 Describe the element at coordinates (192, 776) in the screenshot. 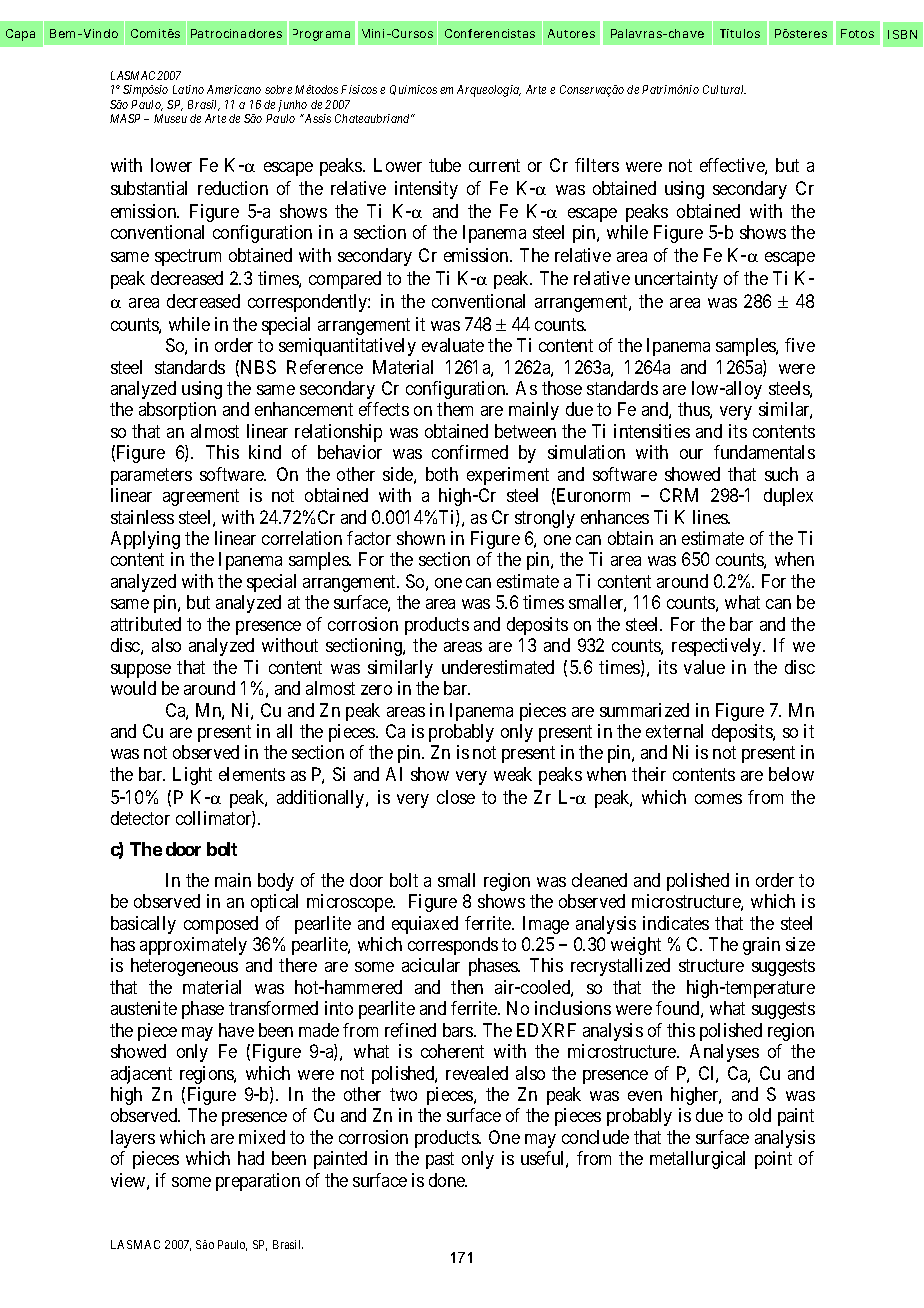

I see `Light` at that location.
